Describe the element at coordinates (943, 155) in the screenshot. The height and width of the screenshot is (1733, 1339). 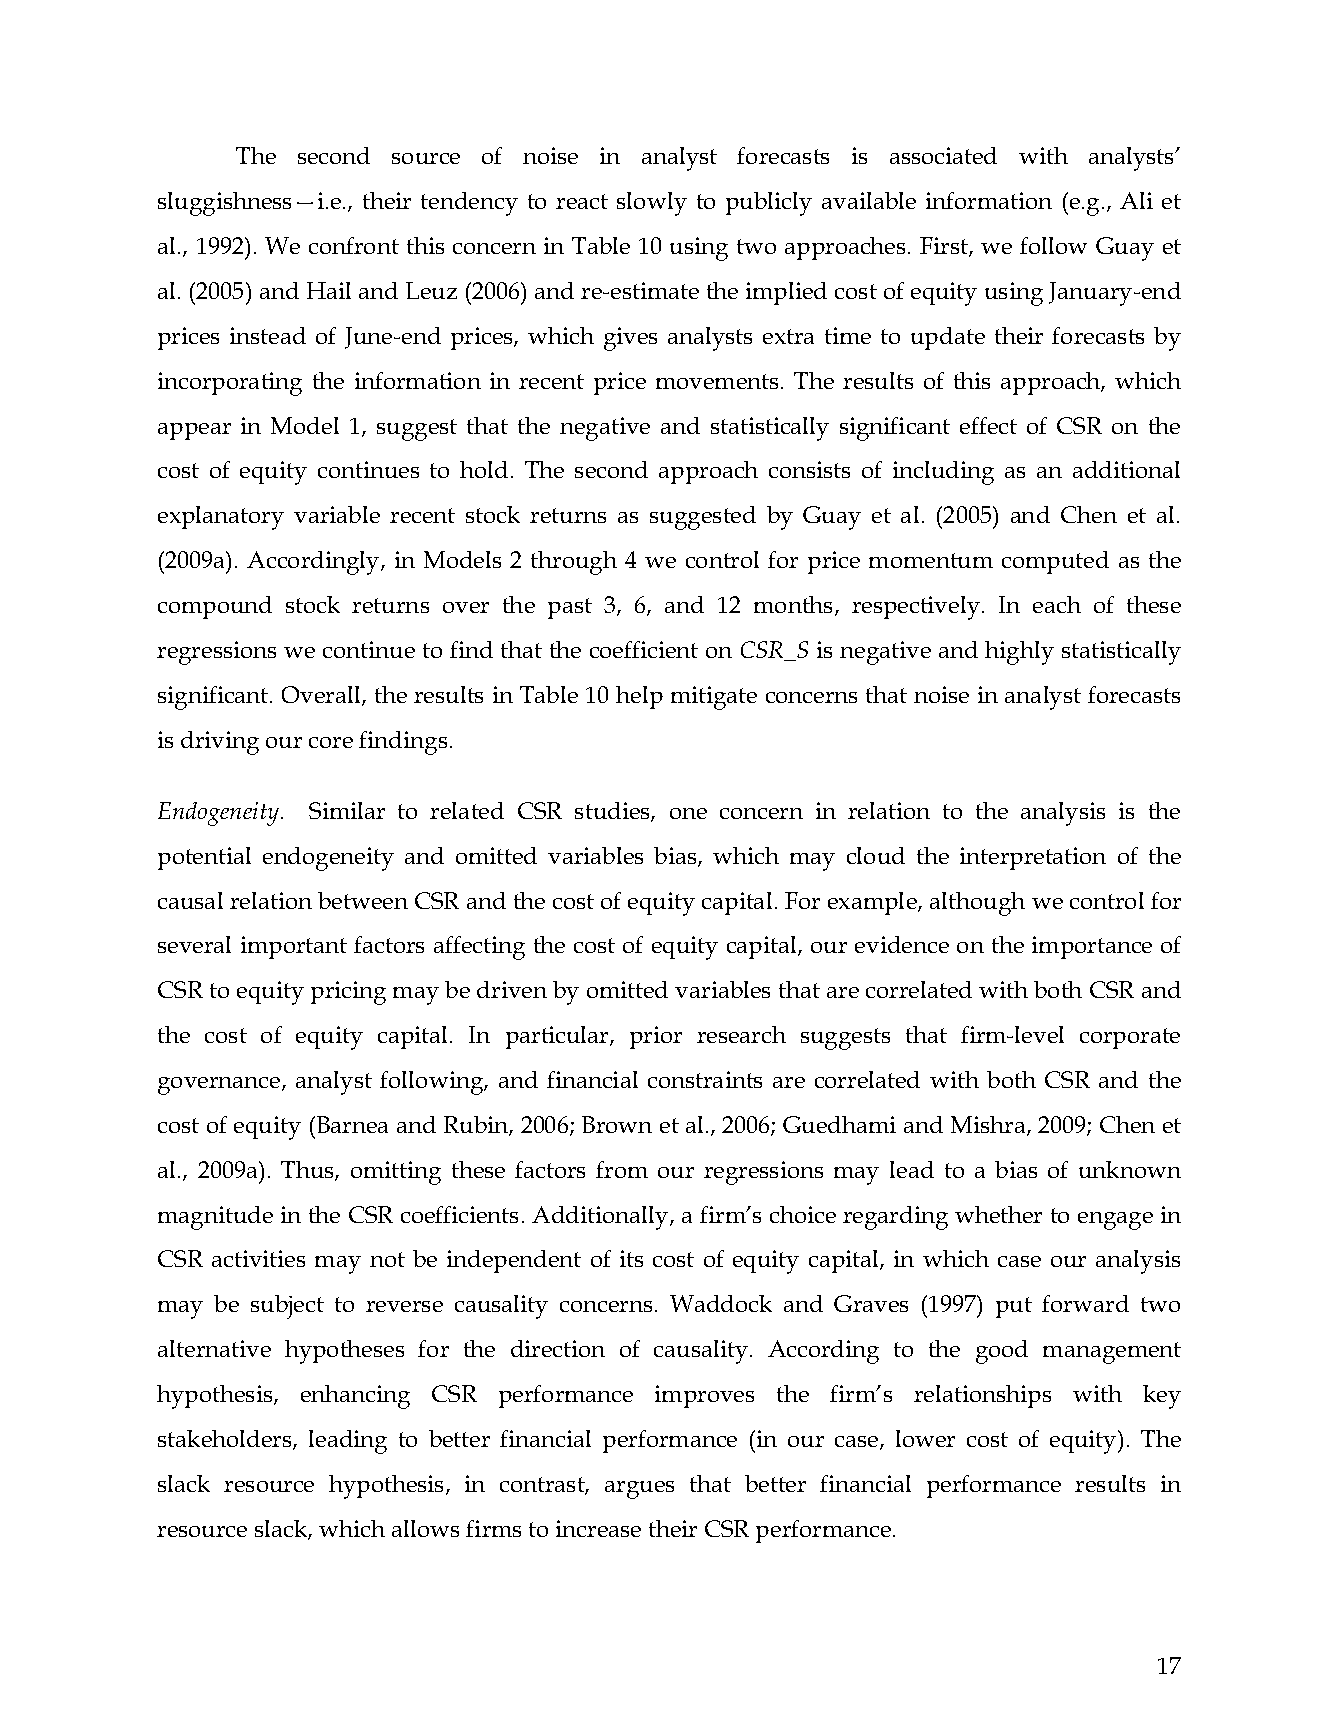
I see `associated` at that location.
